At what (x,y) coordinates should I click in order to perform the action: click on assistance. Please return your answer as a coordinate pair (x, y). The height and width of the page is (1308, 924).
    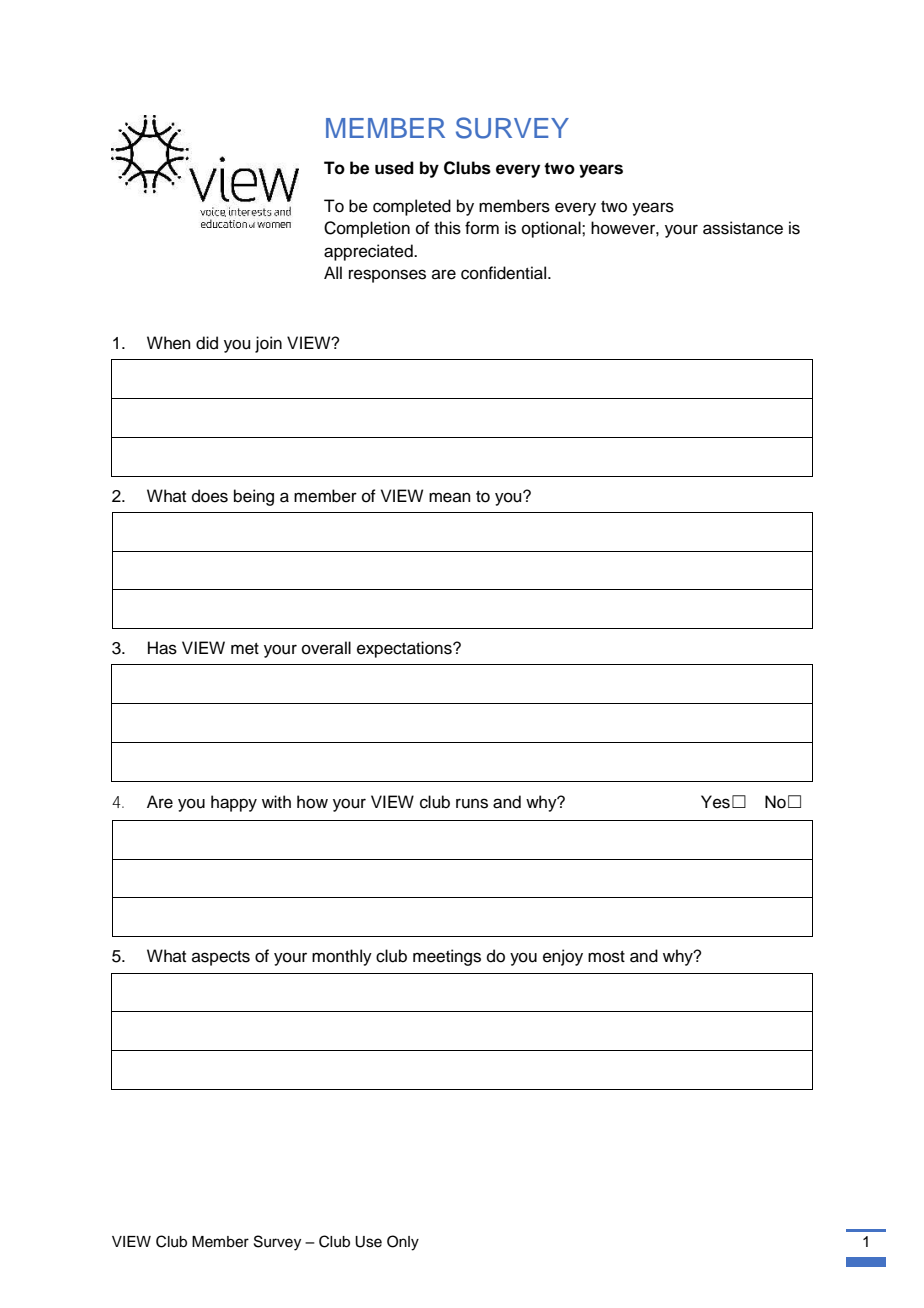
    Looking at the image, I should click on (743, 228).
